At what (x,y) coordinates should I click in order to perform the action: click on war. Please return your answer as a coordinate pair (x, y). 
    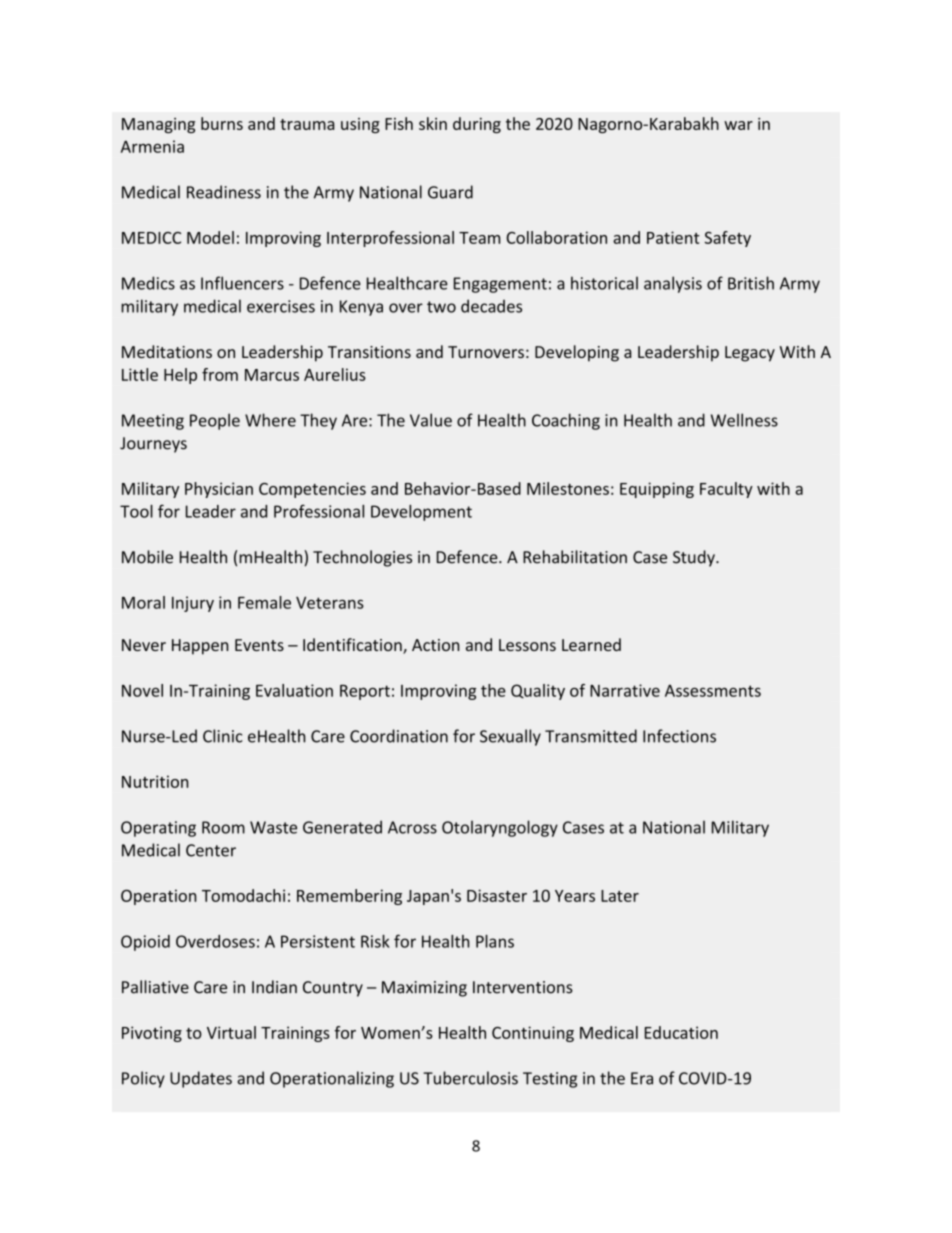
    Looking at the image, I should click on (738, 125).
